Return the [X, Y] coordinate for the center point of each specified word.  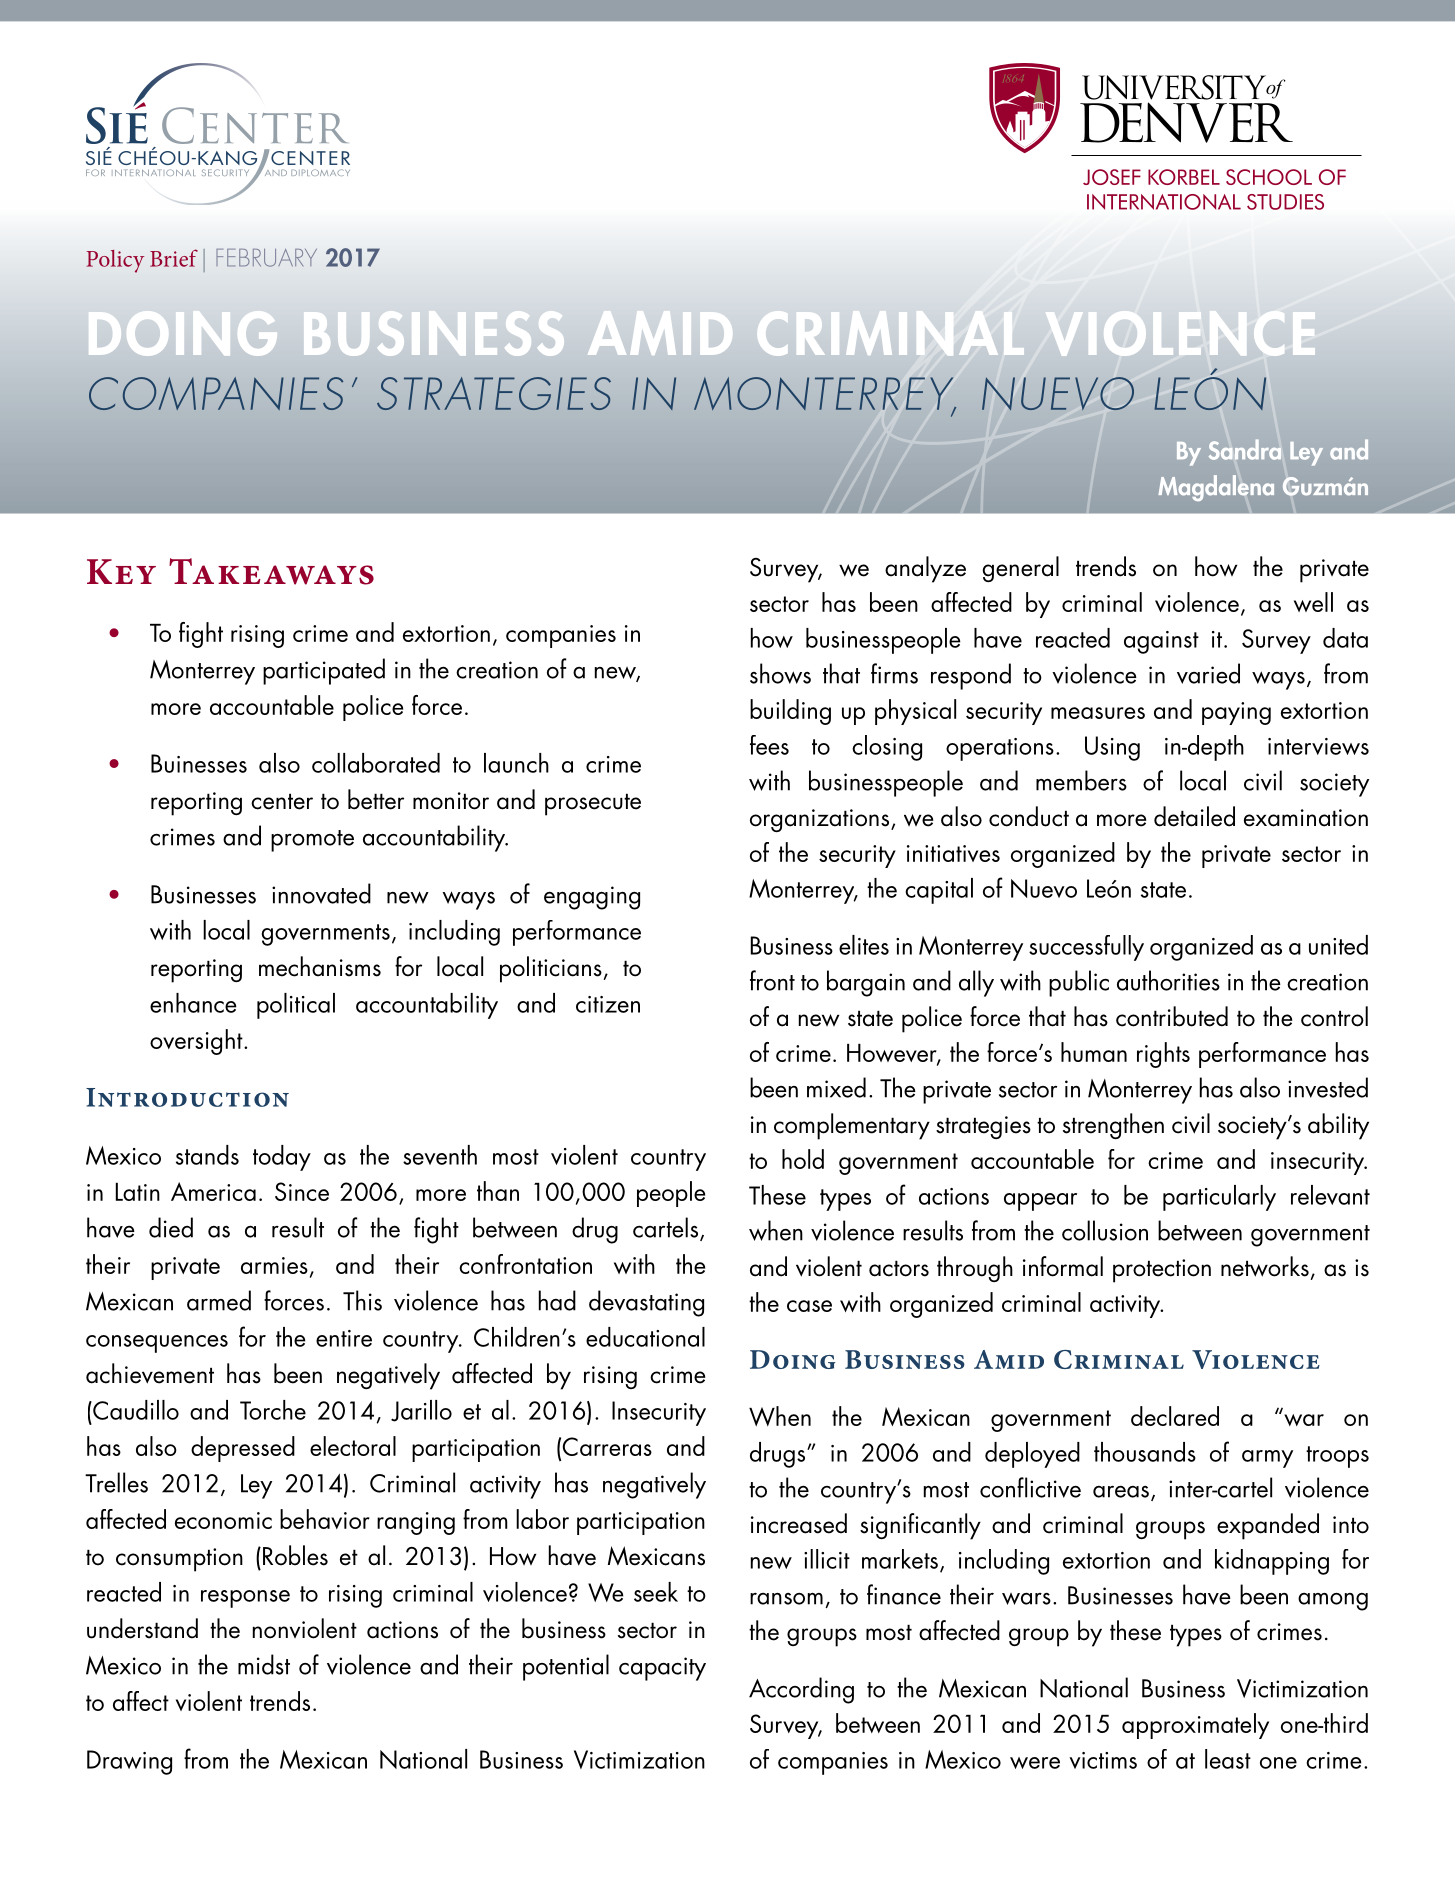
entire [344, 1338]
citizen [608, 1004]
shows [780, 673]
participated [324, 671]
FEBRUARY [266, 258]
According [801, 1690]
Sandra [1245, 449]
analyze [925, 569]
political [296, 1006]
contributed [1172, 1016]
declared [1175, 1416]
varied [1208, 673]
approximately [1195, 1726]
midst [264, 1664]
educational [645, 1337]
